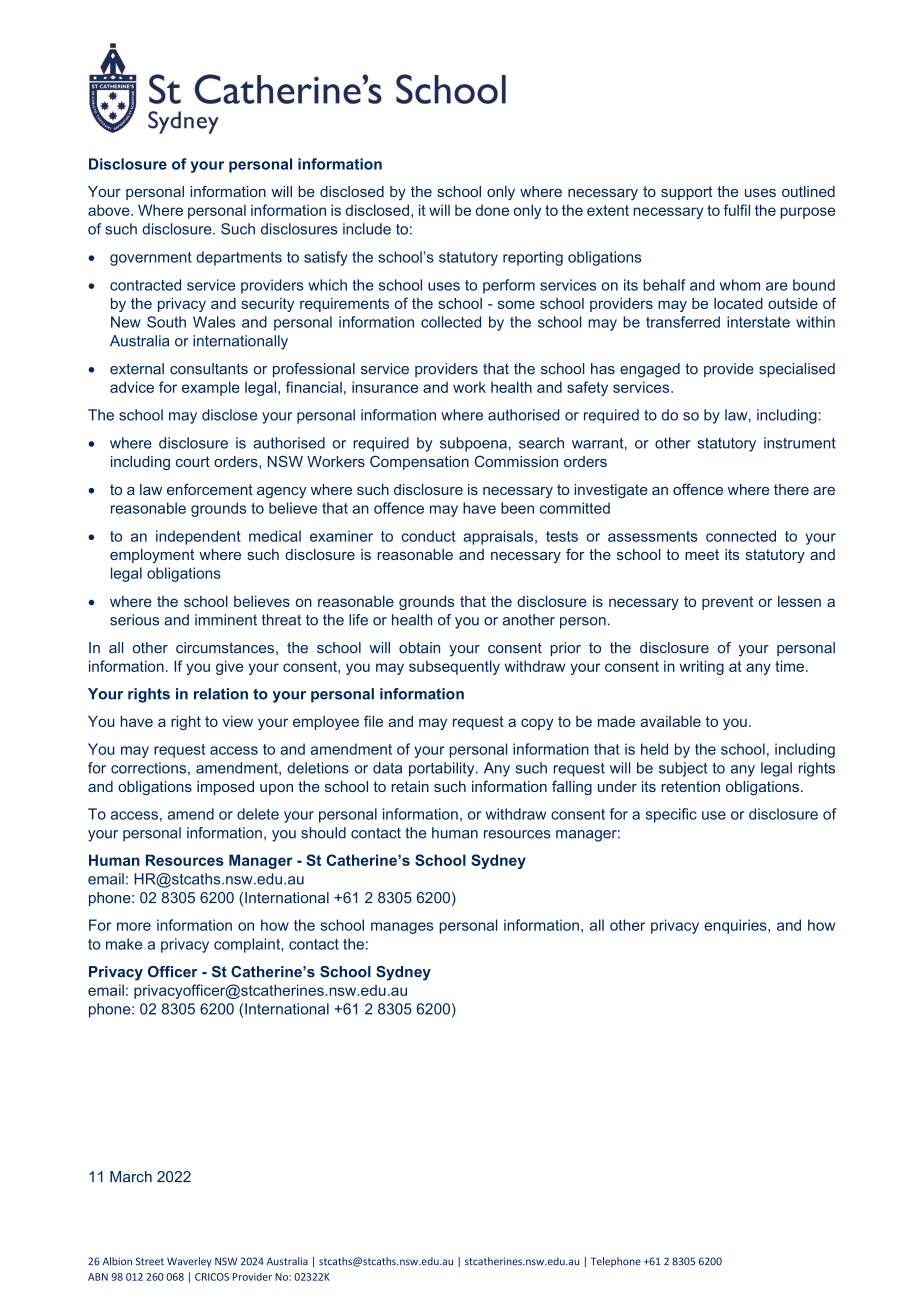  I want to click on there, so click(791, 489).
